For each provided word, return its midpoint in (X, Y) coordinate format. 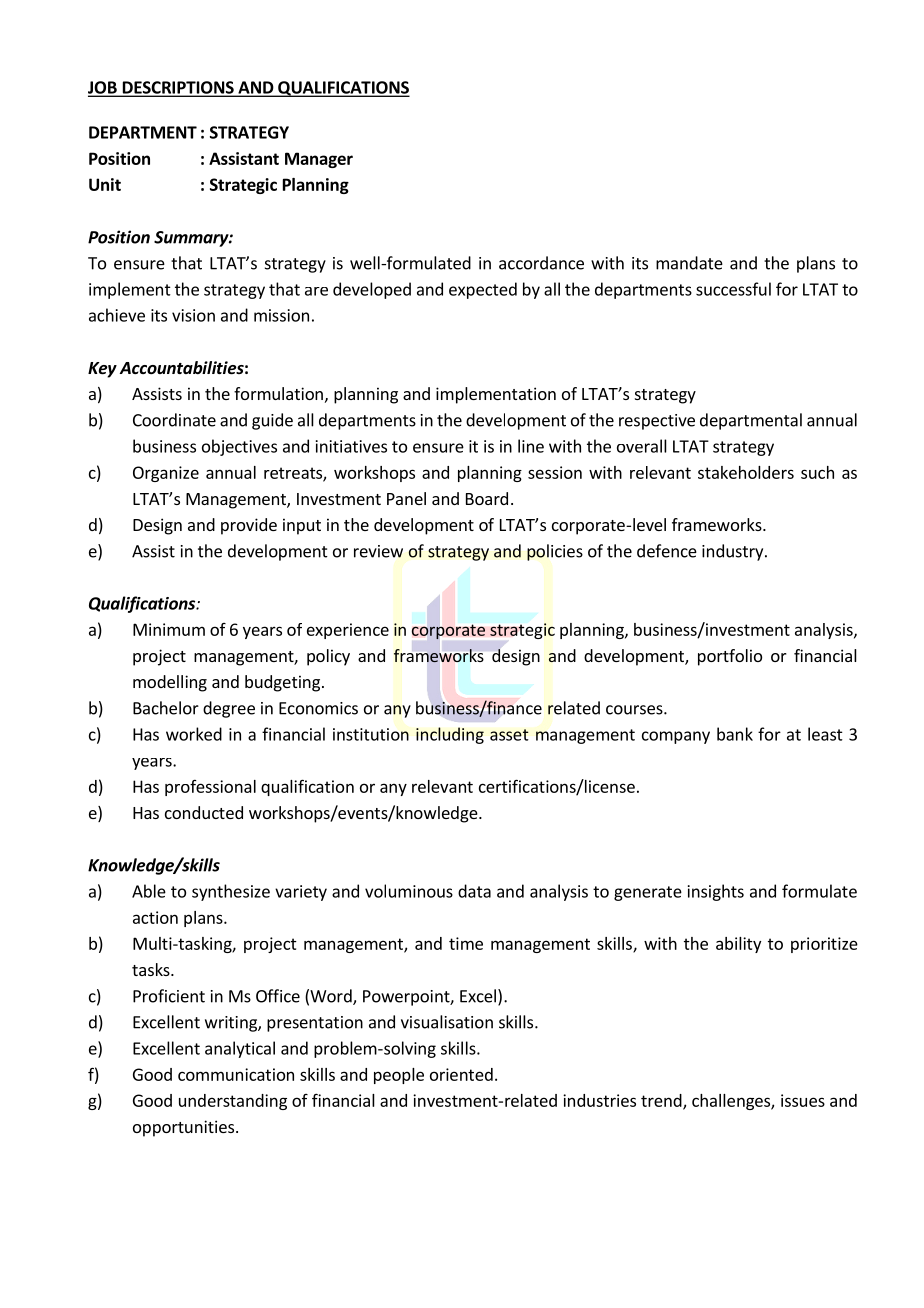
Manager (319, 160)
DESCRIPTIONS (178, 88)
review (378, 551)
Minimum (169, 629)
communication (236, 1074)
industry (734, 552)
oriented (461, 1074)
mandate (689, 263)
